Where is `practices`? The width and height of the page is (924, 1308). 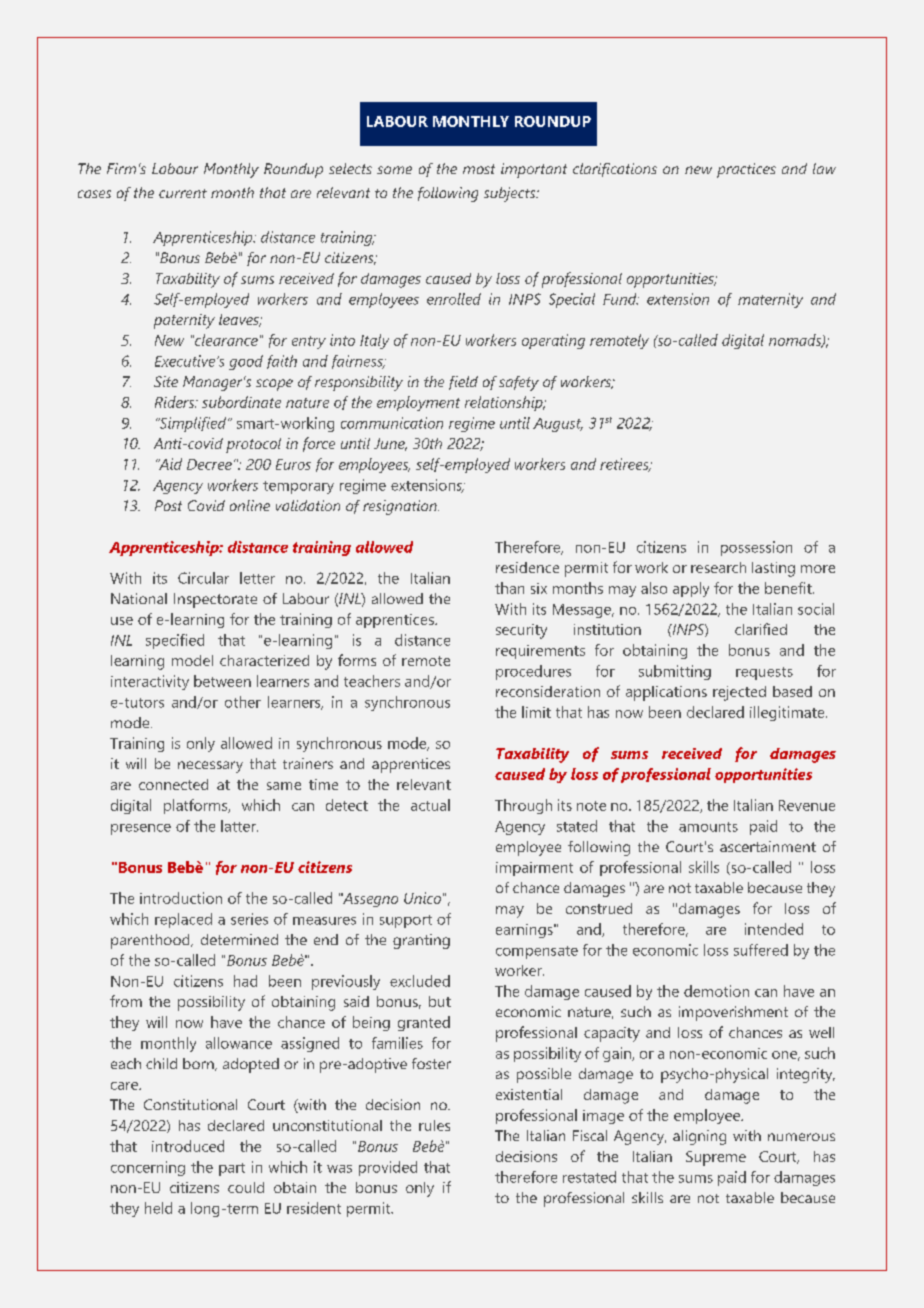
practices is located at coordinates (746, 170).
